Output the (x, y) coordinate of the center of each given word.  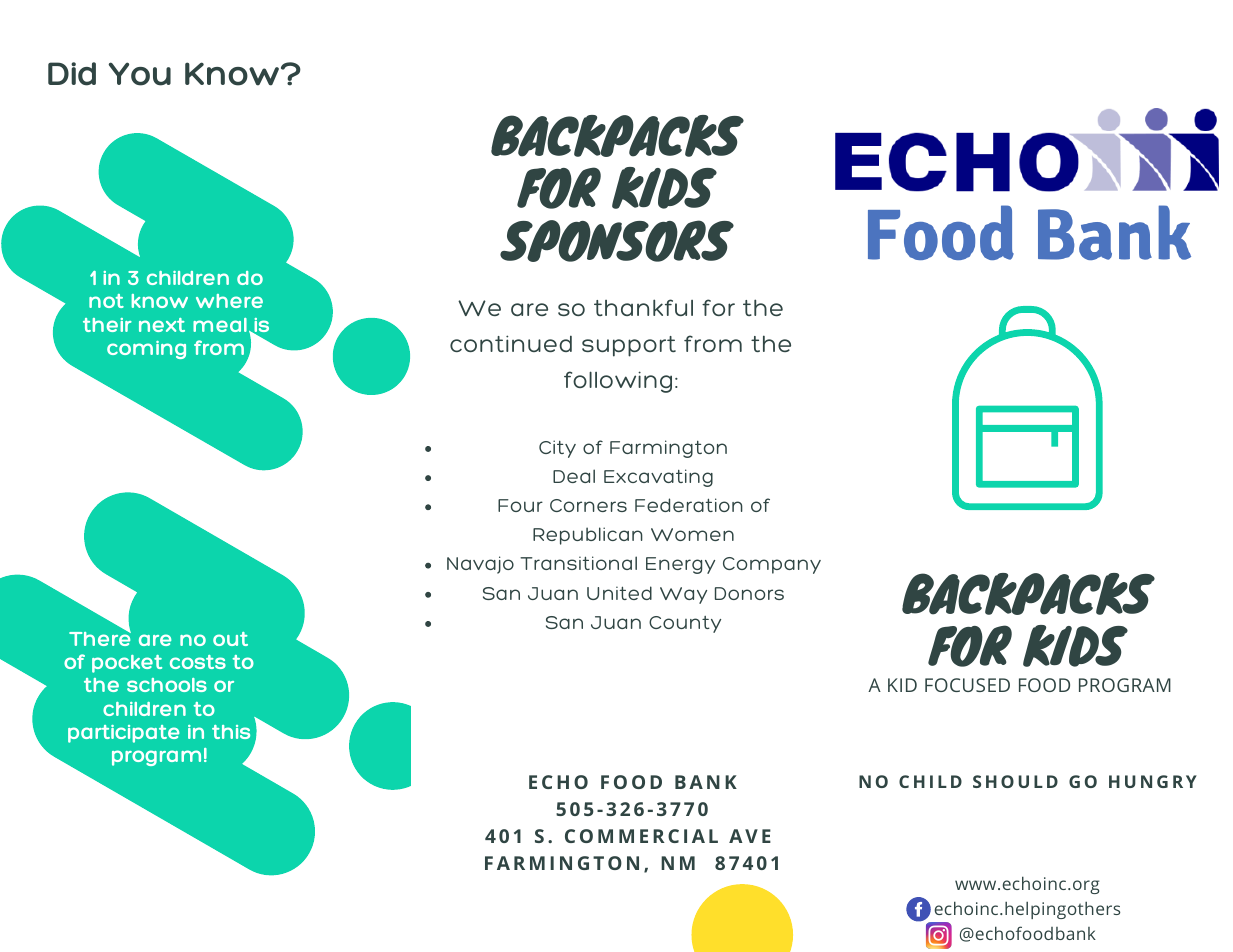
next (162, 325)
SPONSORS (617, 241)
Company (772, 565)
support (629, 346)
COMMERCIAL (641, 836)
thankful (643, 307)
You (140, 74)
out (230, 639)
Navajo (480, 565)
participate (123, 734)
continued (511, 343)
